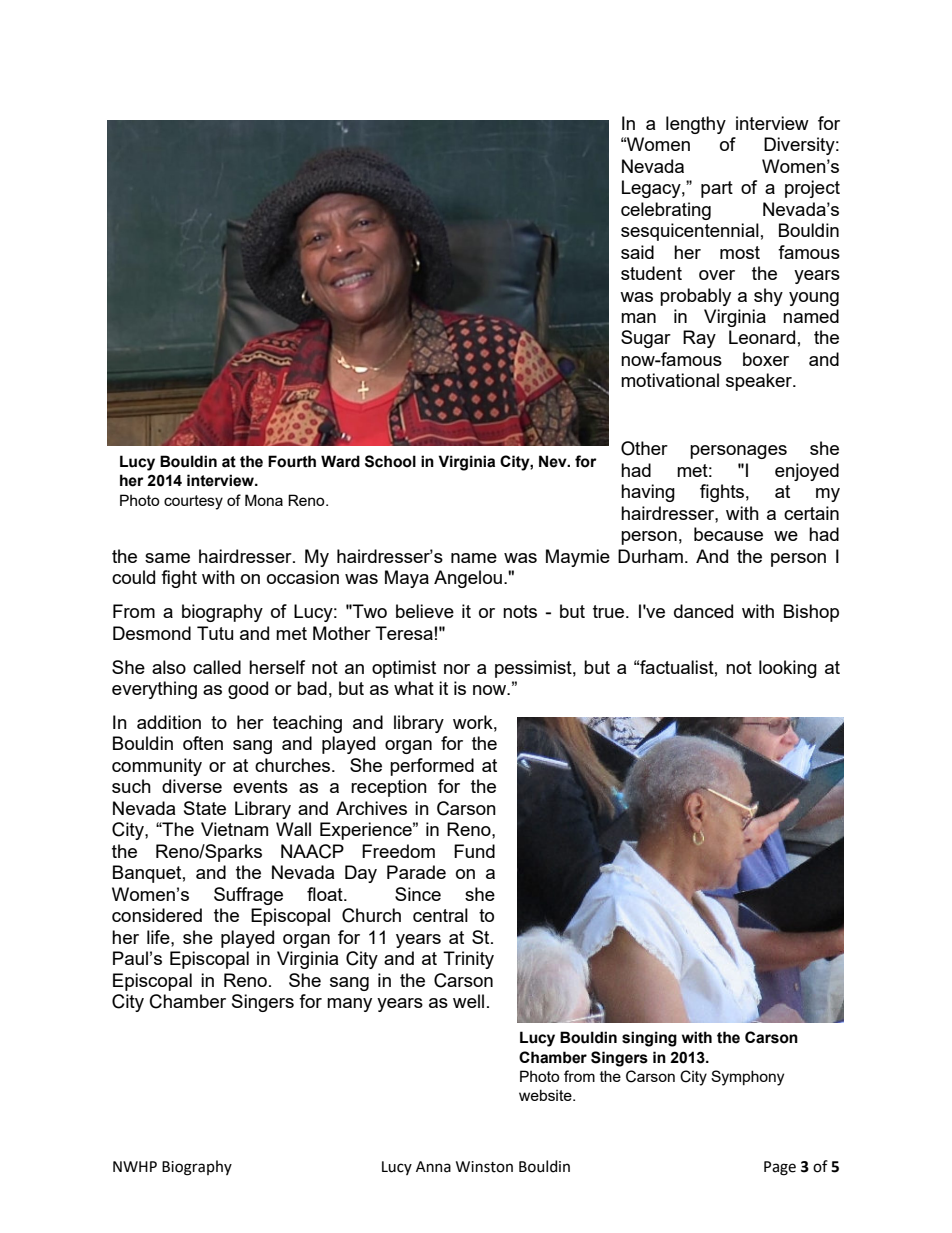  Describe the element at coordinates (484, 1167) in the image. I see `Winston` at that location.
